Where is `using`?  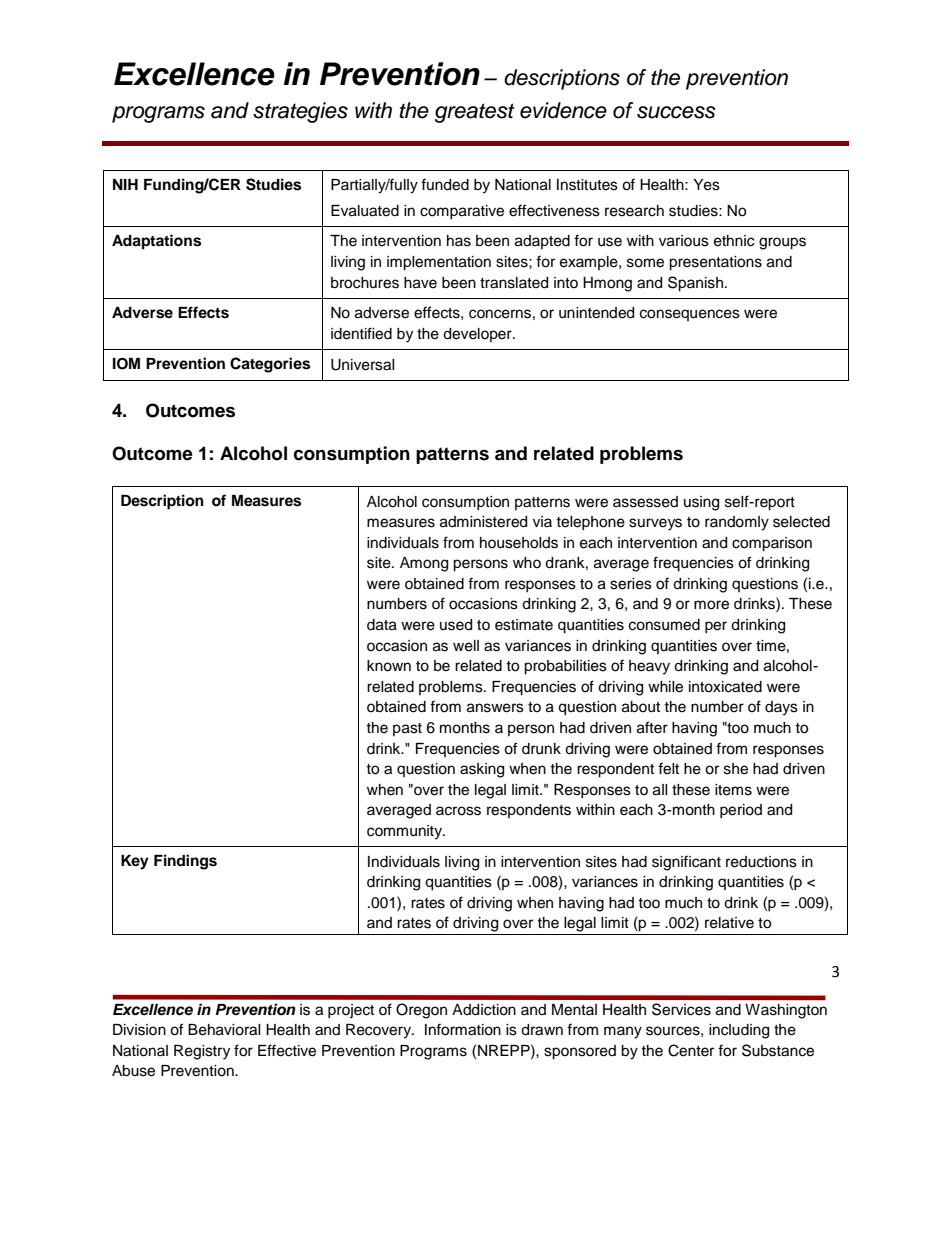 using is located at coordinates (701, 503).
